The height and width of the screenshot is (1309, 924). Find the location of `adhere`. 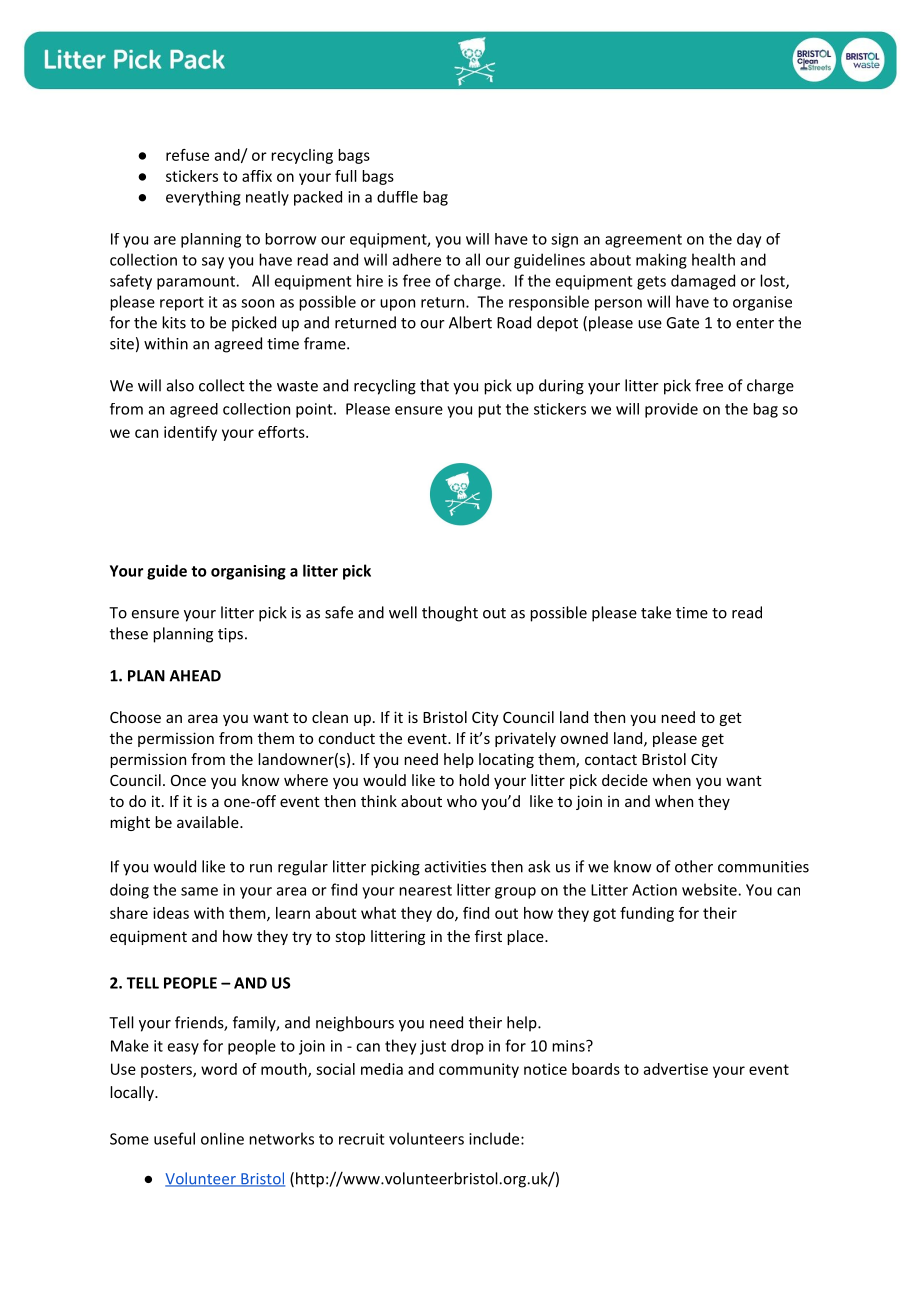

adhere is located at coordinates (417, 259).
